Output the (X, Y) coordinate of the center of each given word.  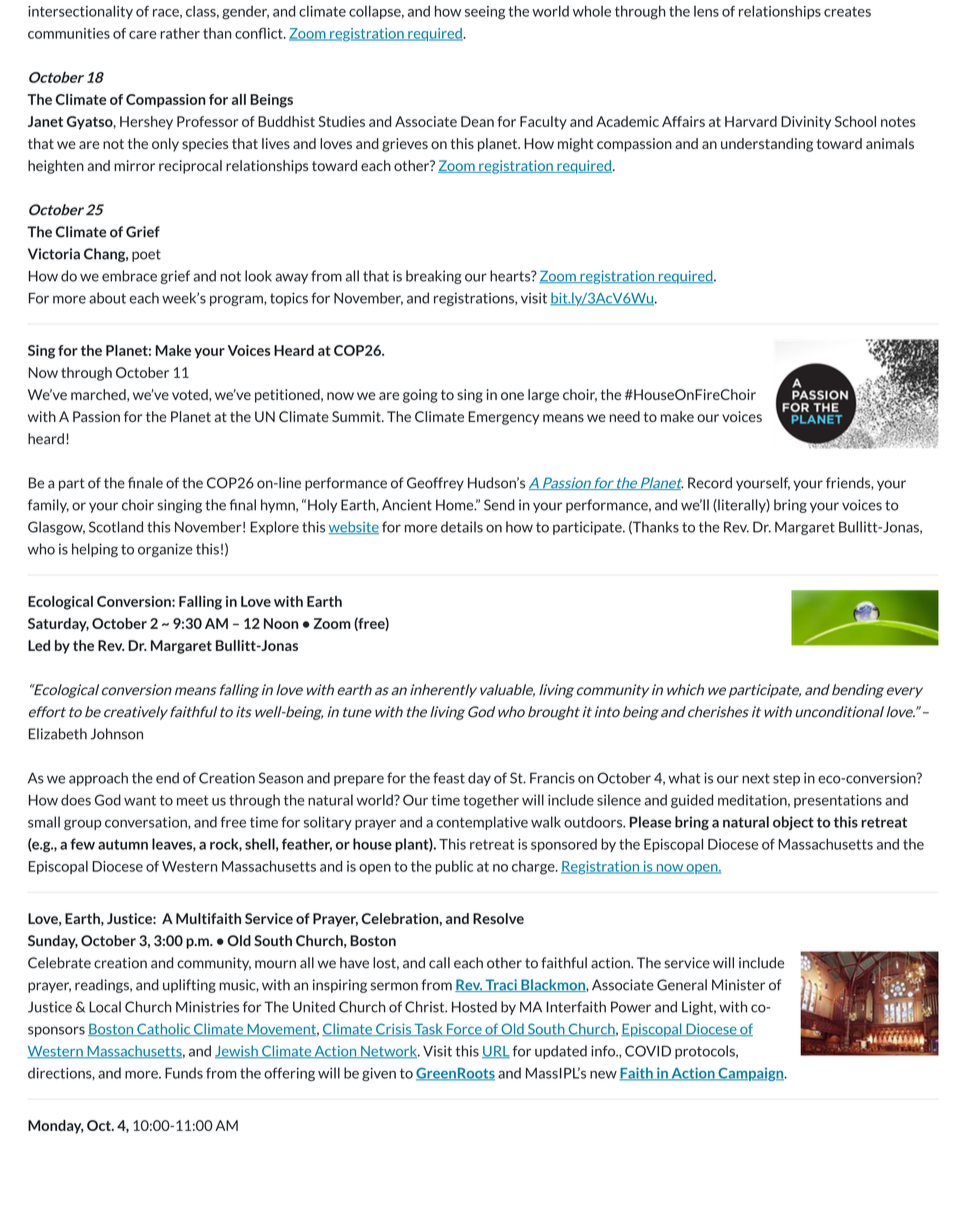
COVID (648, 1051)
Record (710, 483)
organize (165, 550)
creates (847, 12)
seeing (485, 13)
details (462, 527)
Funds (184, 1073)
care (142, 35)
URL (496, 1052)
